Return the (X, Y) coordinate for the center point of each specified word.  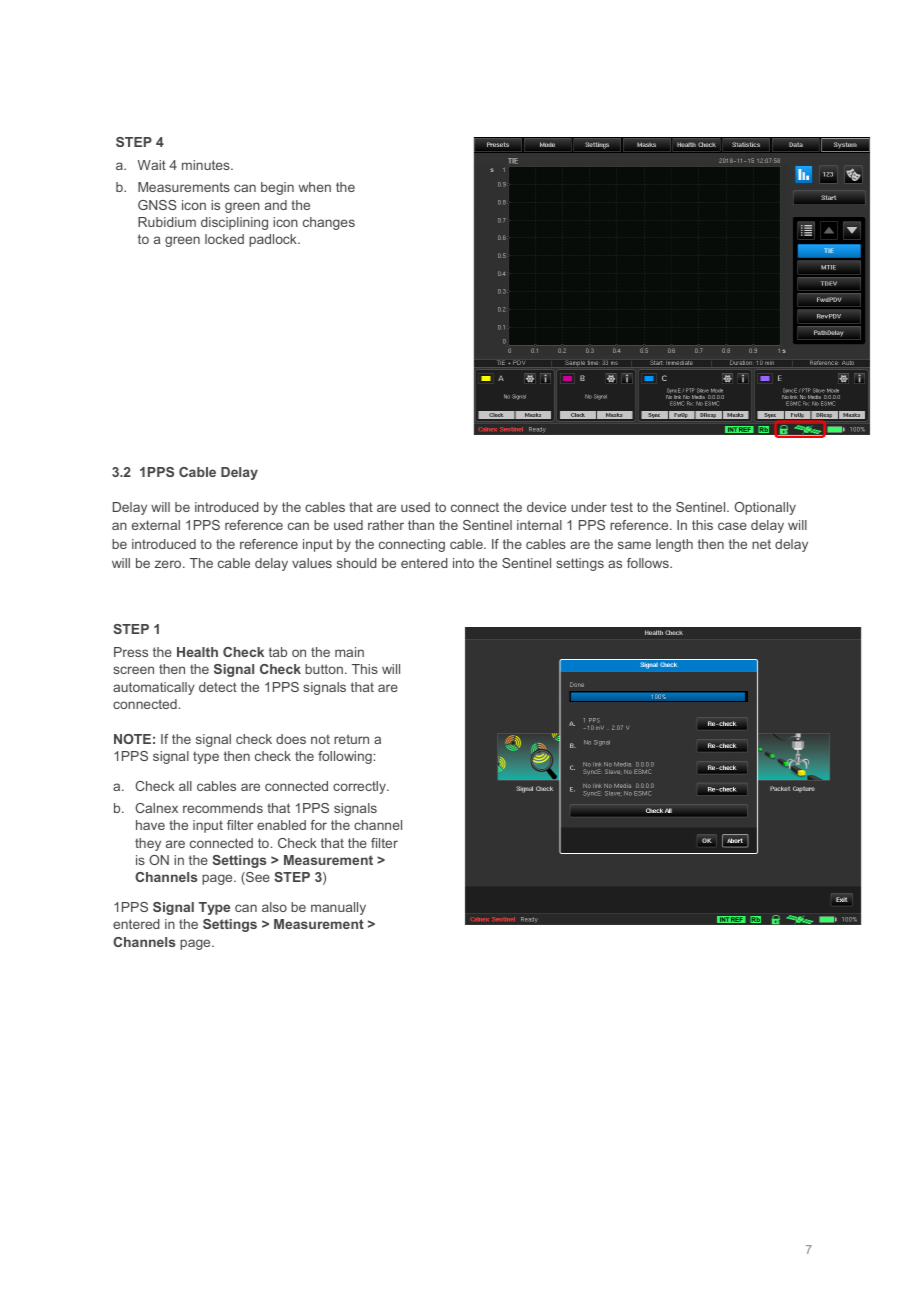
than (421, 525)
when (315, 187)
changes (329, 223)
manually (338, 908)
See (257, 878)
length (674, 545)
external (156, 525)
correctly (360, 787)
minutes (207, 165)
